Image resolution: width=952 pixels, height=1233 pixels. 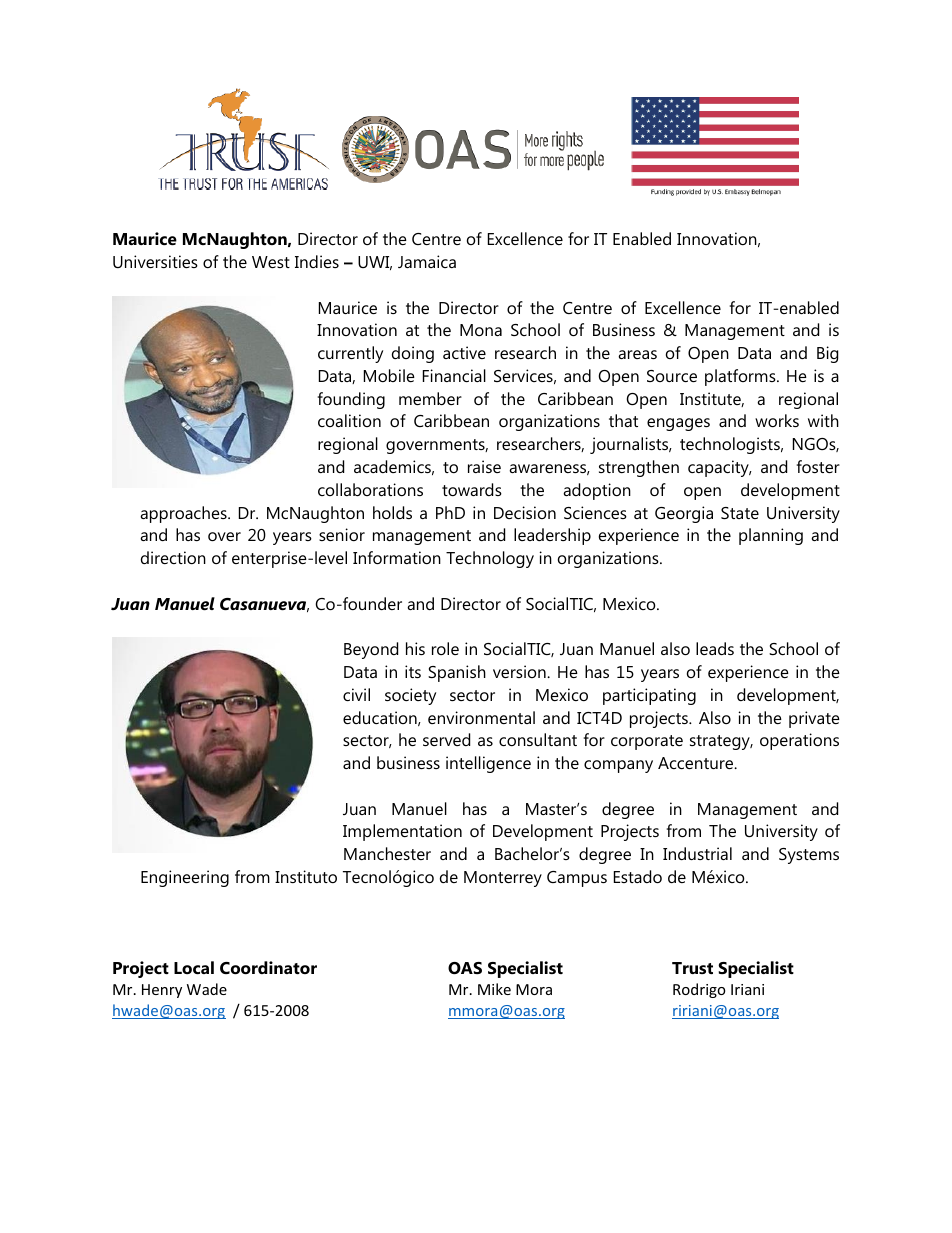 What do you see at coordinates (271, 262) in the image?
I see `West` at bounding box center [271, 262].
